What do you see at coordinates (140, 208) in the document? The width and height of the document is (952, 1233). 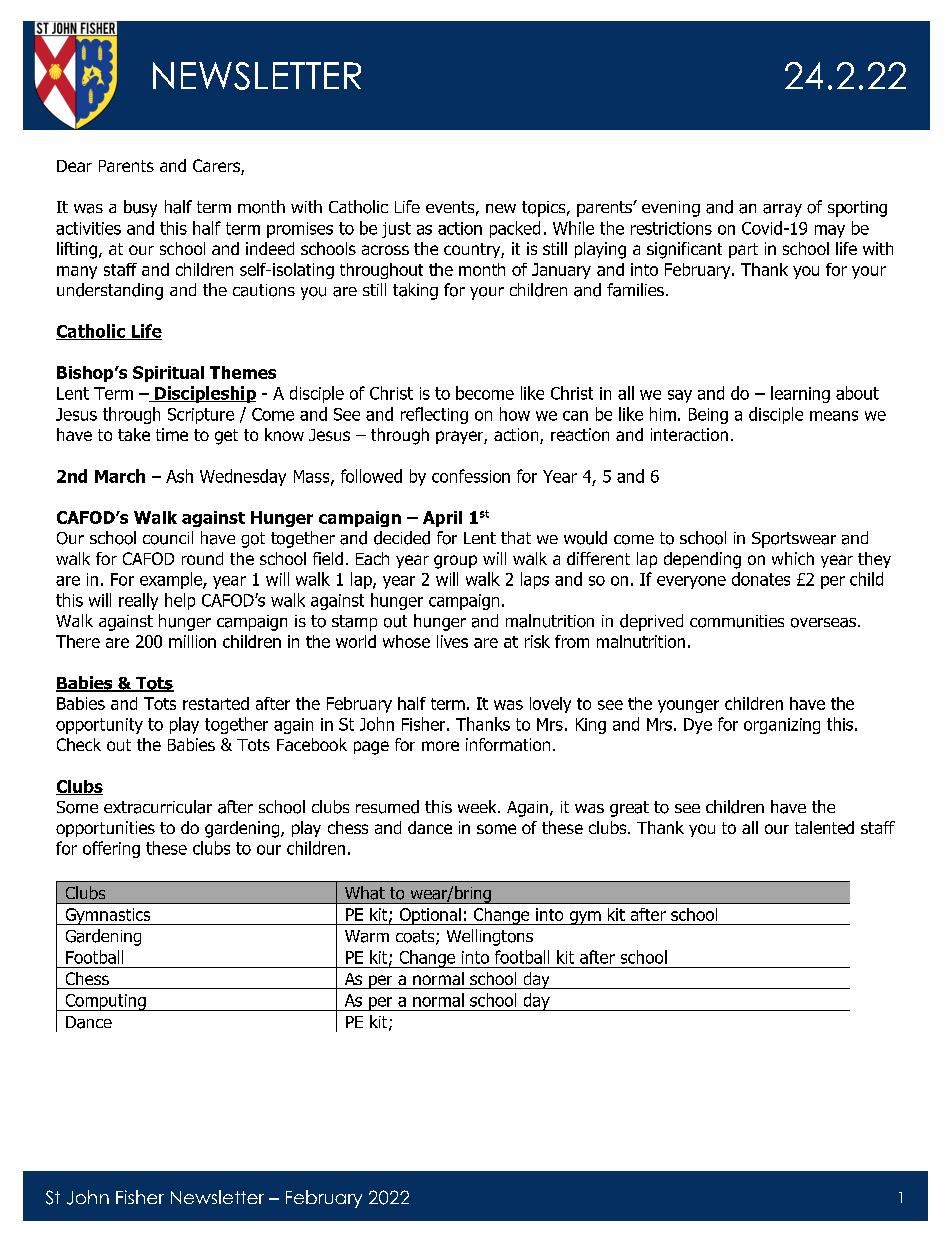 I see `busy` at bounding box center [140, 208].
